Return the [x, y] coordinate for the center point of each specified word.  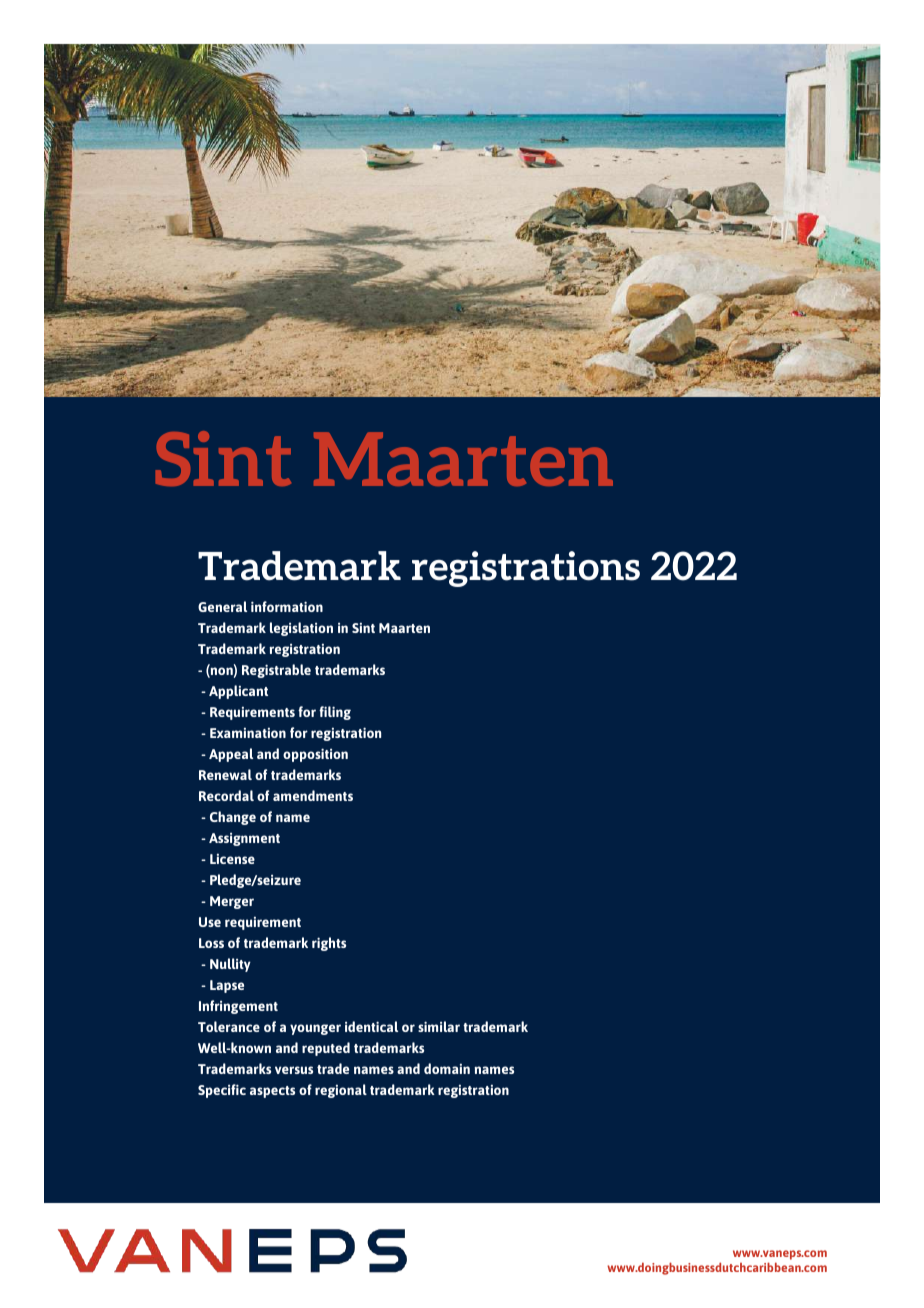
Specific [222, 1091]
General [222, 606]
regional [341, 1091]
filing [335, 713]
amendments [313, 795]
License [232, 859]
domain [447, 1068]
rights [329, 944]
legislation [301, 629]
